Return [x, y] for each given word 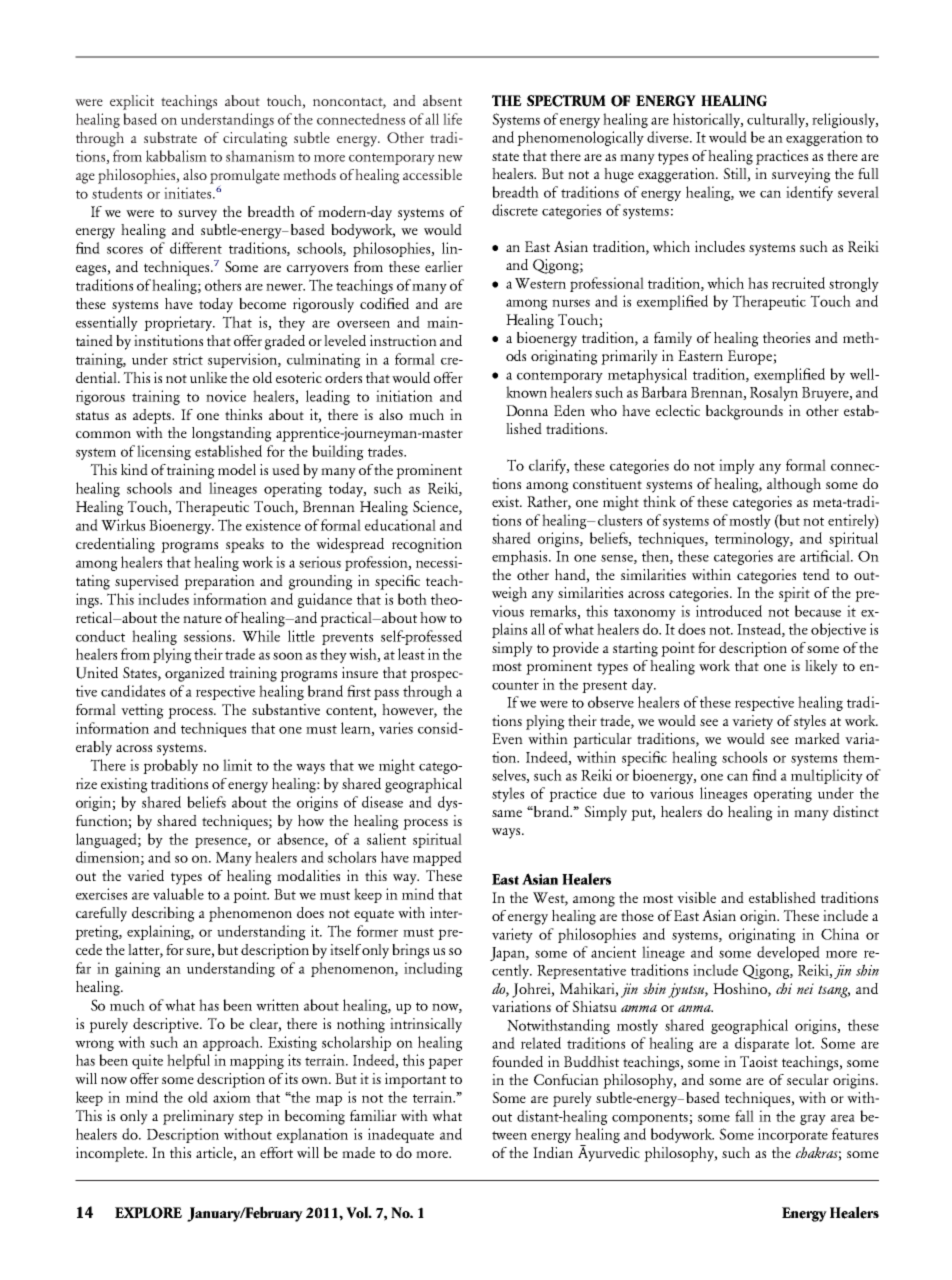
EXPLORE [148, 1213]
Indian [553, 1152]
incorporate [793, 1135]
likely [821, 667]
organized [195, 674]
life [452, 119]
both [412, 599]
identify [809, 193]
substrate [170, 137]
